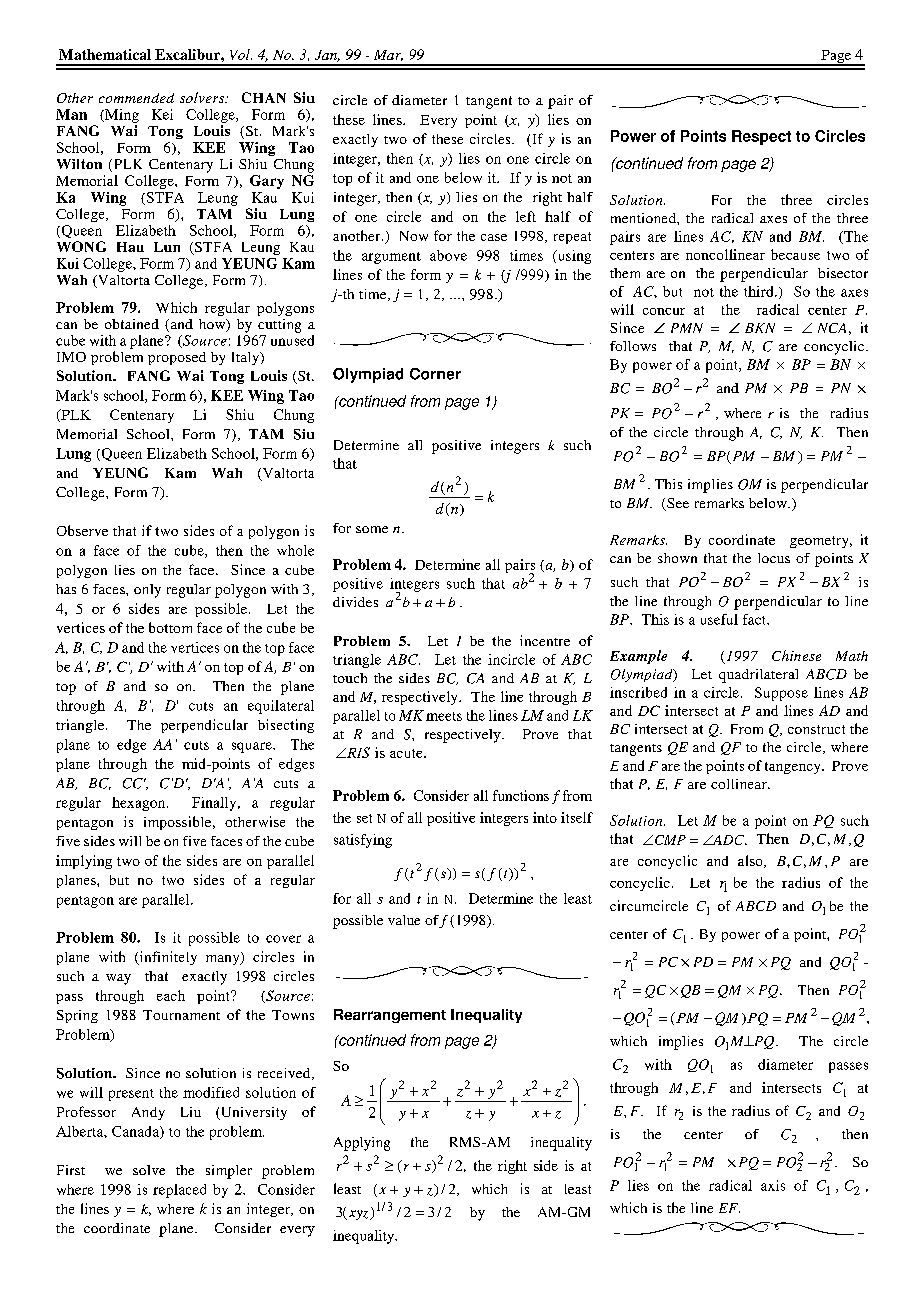  What do you see at coordinates (521, 795) in the screenshot?
I see `functions` at bounding box center [521, 795].
